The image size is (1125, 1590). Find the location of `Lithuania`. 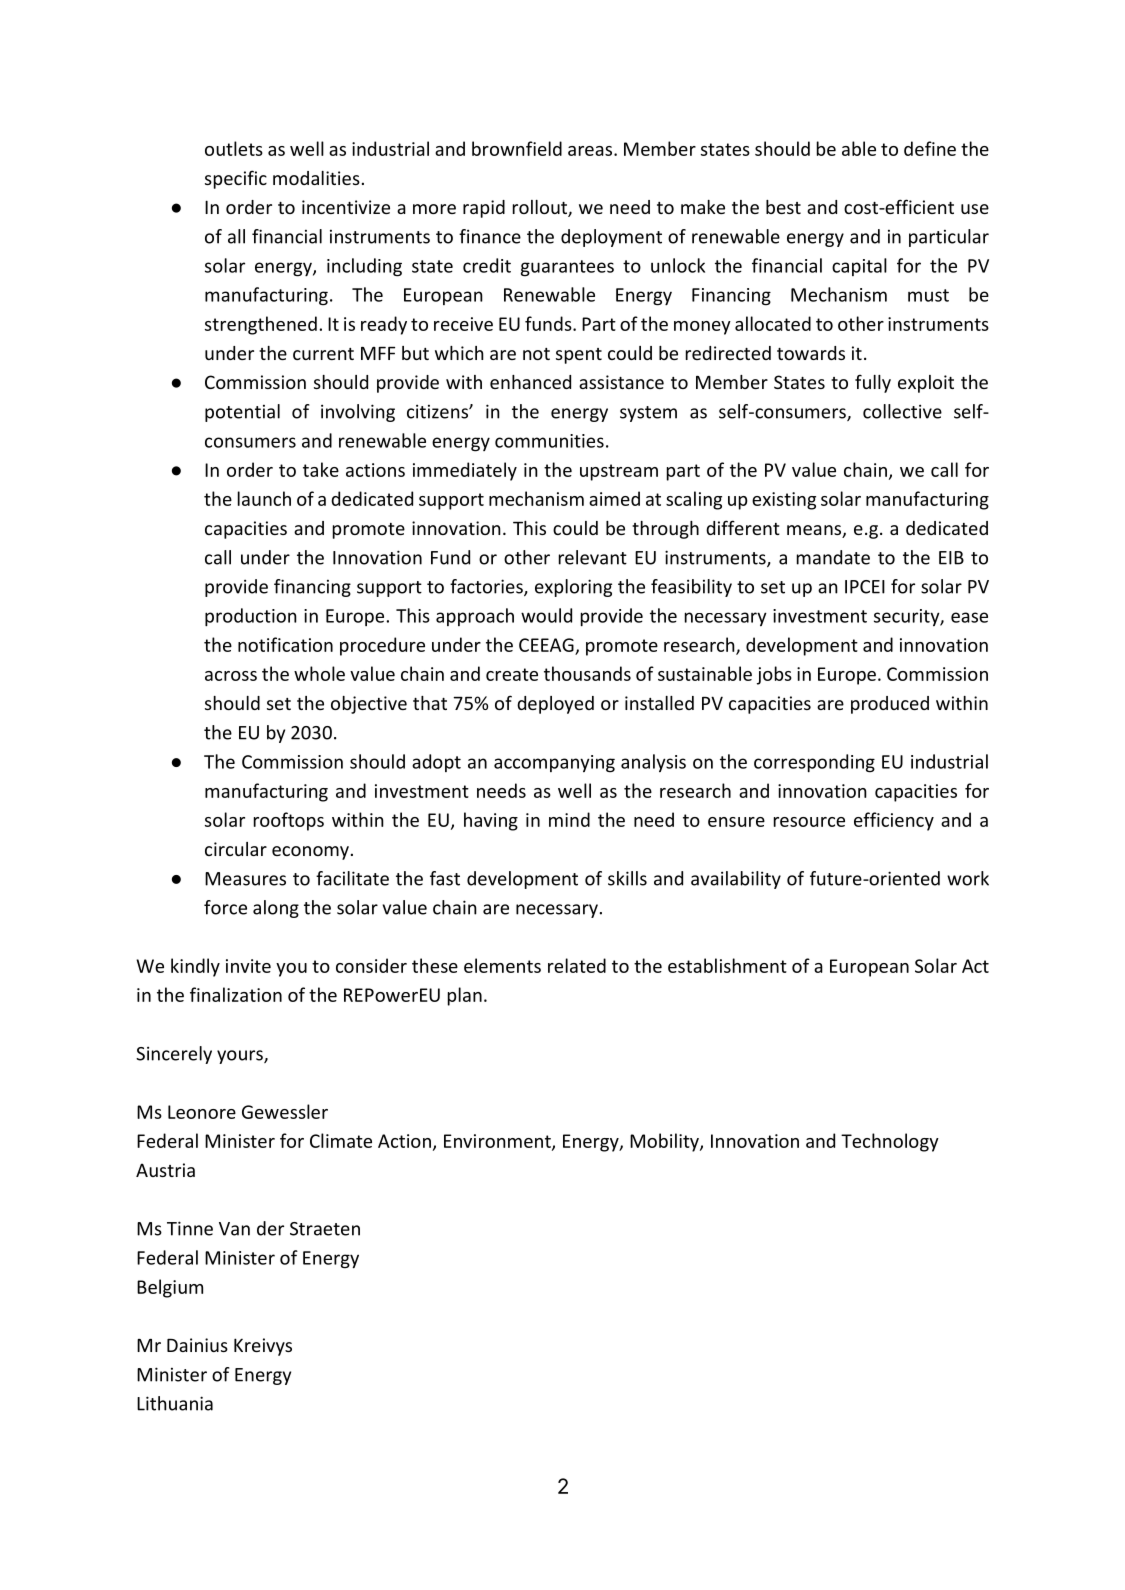

Lithuania is located at coordinates (175, 1403).
